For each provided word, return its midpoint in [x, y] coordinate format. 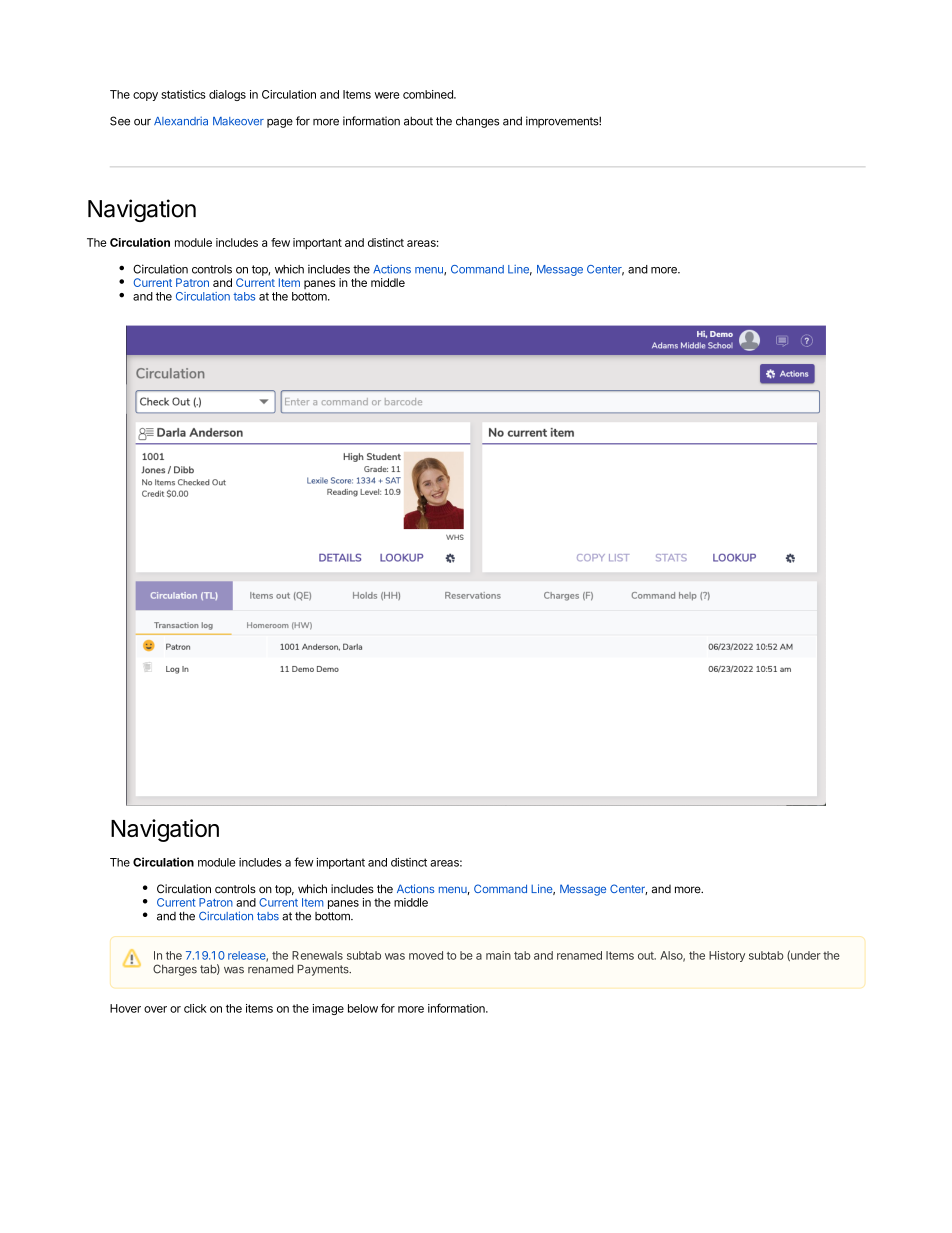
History [727, 956]
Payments [324, 970]
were [387, 95]
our [142, 122]
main [498, 955]
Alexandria [181, 121]
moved [426, 955]
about [418, 121]
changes [477, 122]
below [363, 1008]
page [280, 123]
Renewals [317, 955]
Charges [175, 970]
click [195, 1008]
